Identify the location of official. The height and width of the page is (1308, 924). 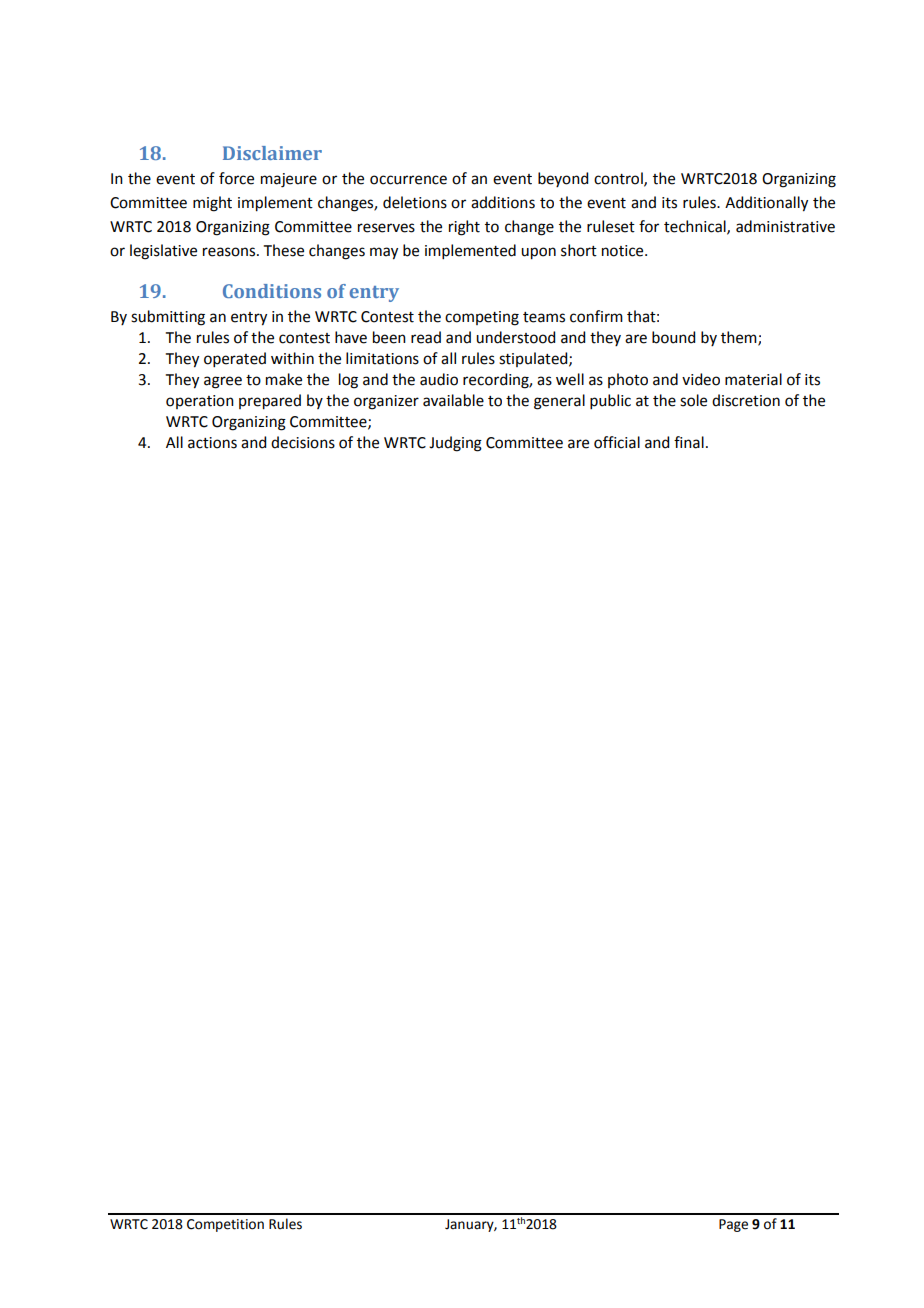
(617, 442).
